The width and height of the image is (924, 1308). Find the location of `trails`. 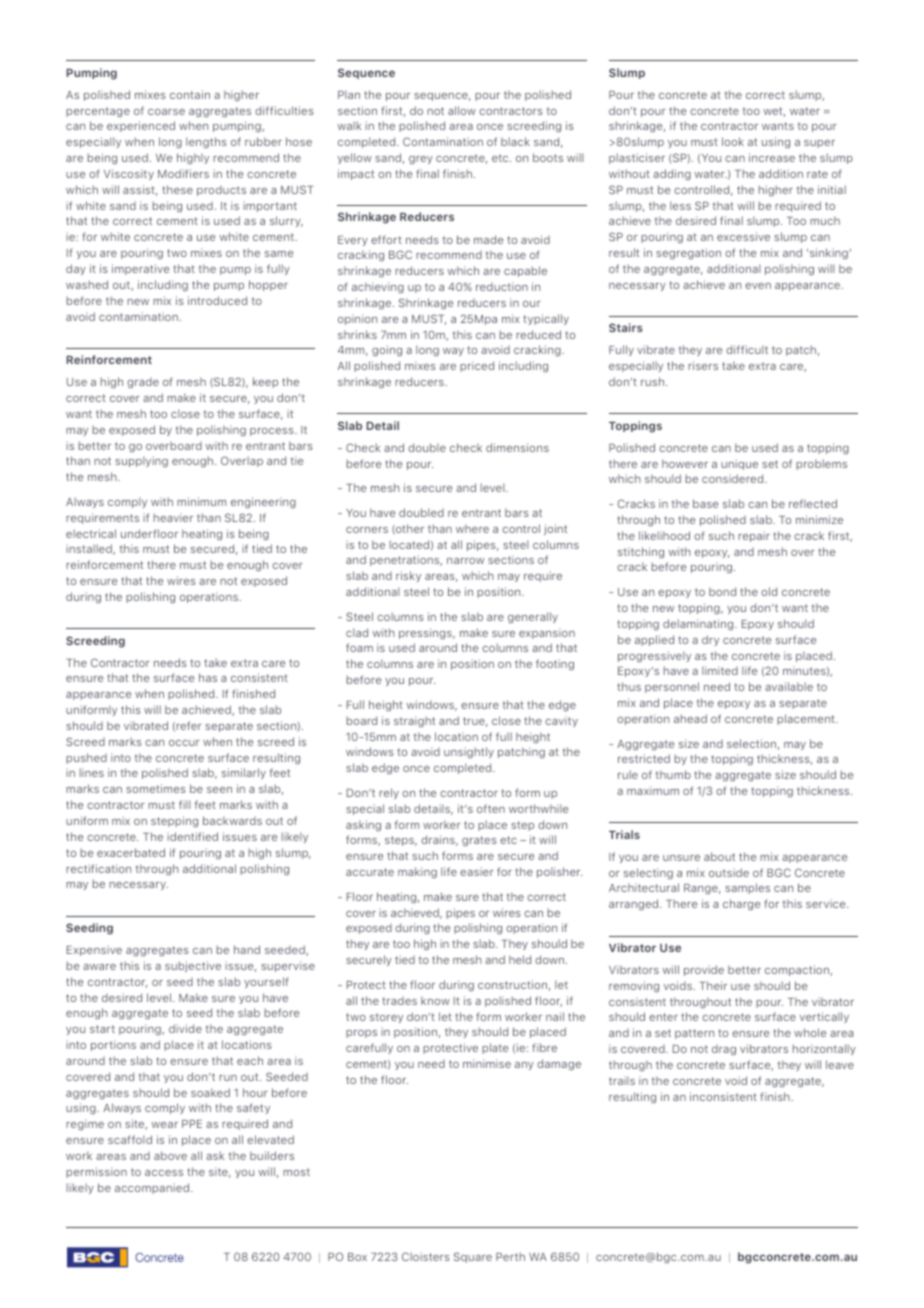

trails is located at coordinates (622, 1080).
